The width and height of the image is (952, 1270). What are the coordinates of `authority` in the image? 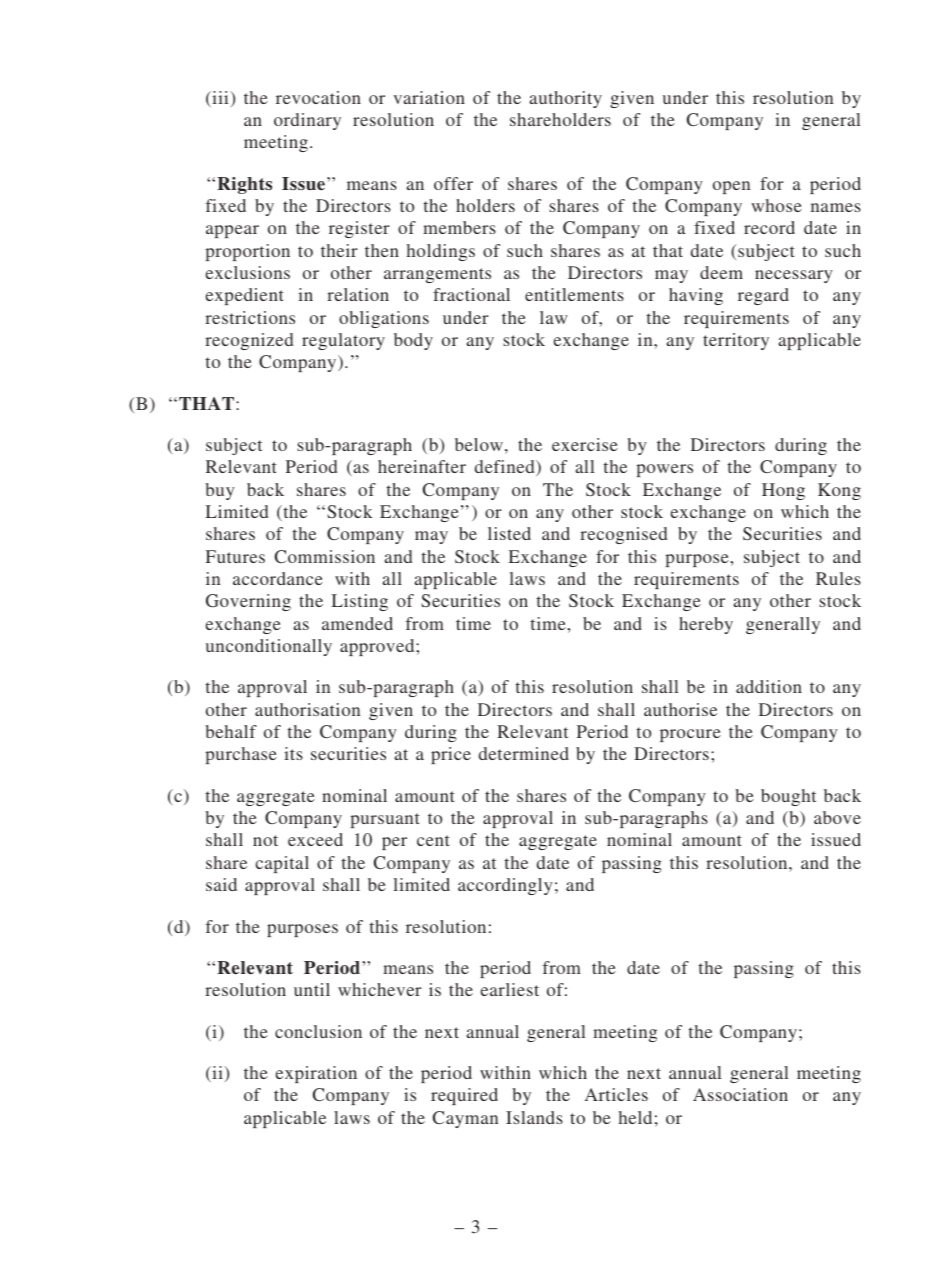 It's located at (565, 99).
